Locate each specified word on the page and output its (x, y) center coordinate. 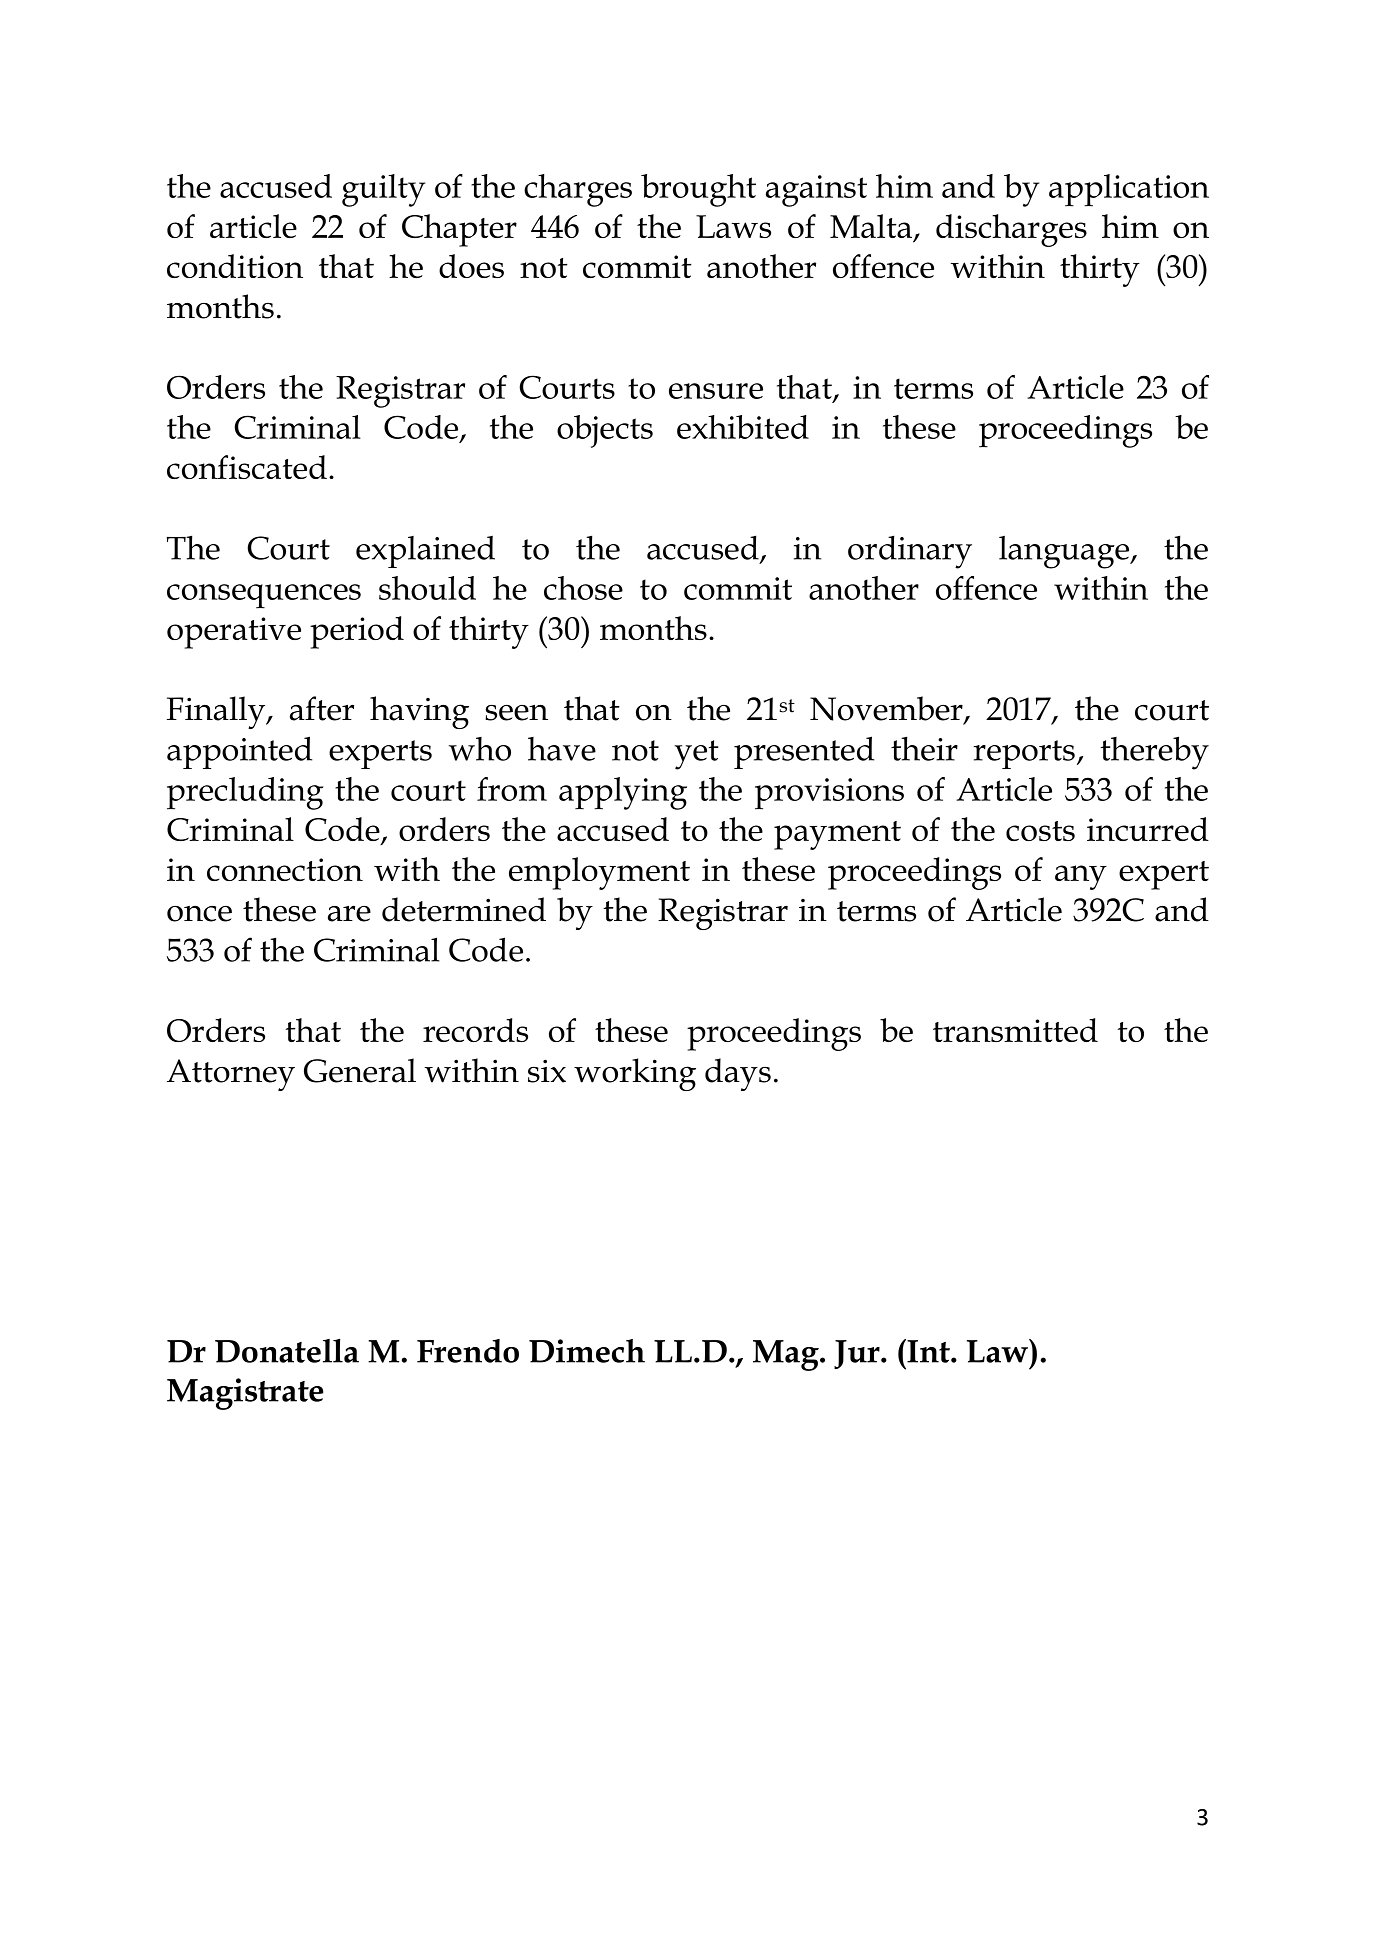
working (635, 1074)
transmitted (1015, 1030)
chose (583, 588)
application (1129, 190)
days (738, 1074)
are (349, 914)
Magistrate (245, 1394)
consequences (264, 596)
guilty (383, 190)
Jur (858, 1354)
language (1065, 552)
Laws (733, 226)
